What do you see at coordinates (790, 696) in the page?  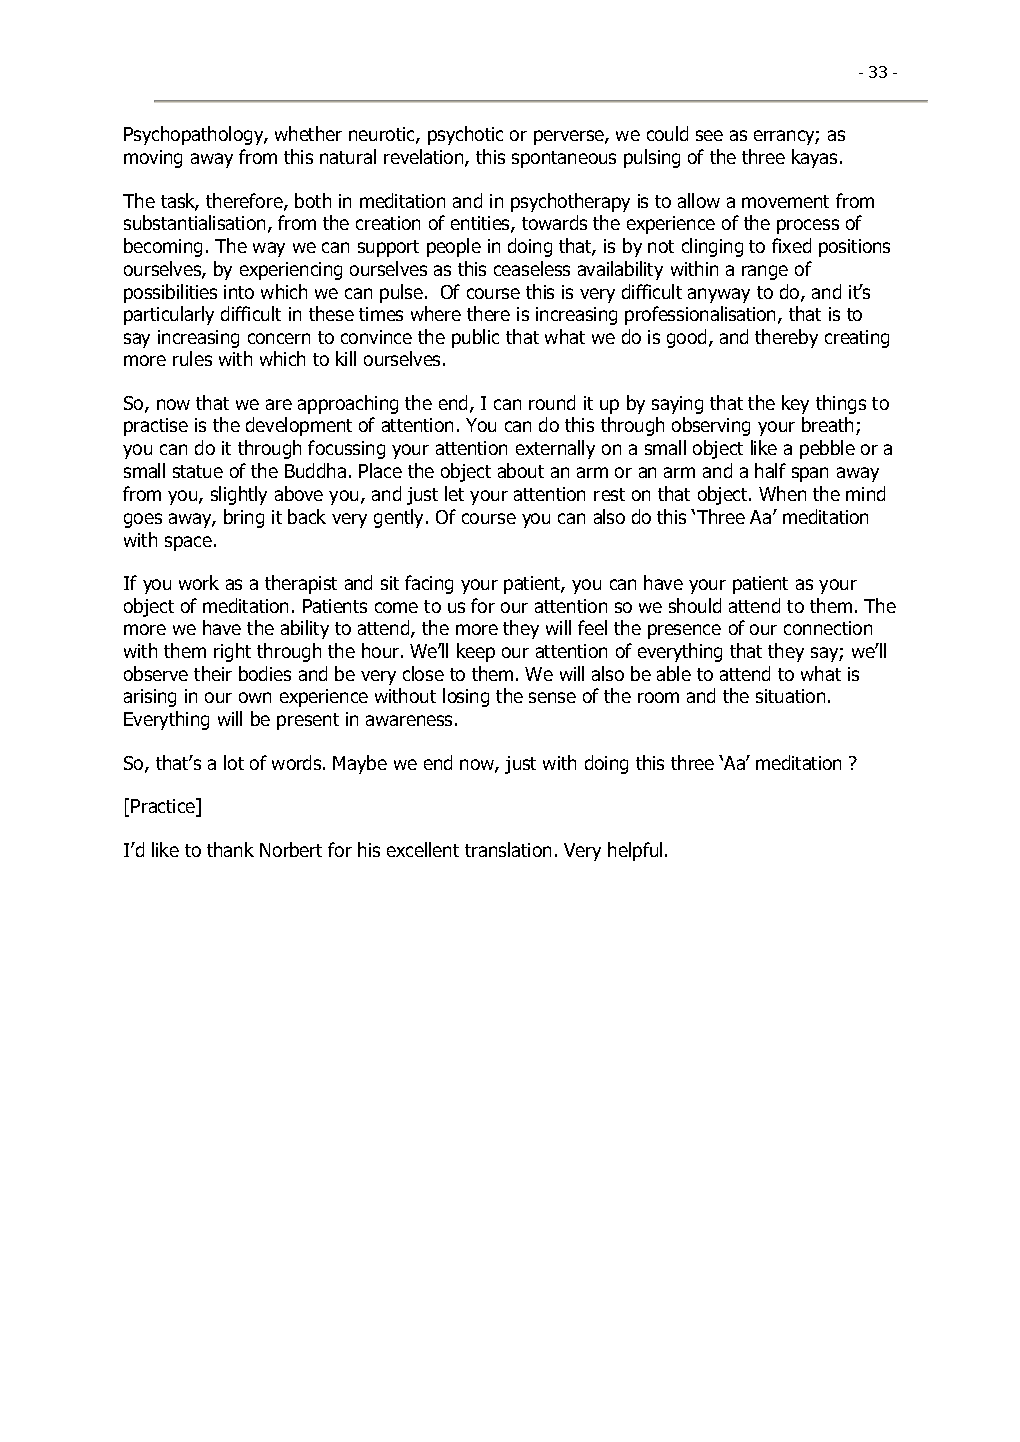 I see `situation` at bounding box center [790, 696].
